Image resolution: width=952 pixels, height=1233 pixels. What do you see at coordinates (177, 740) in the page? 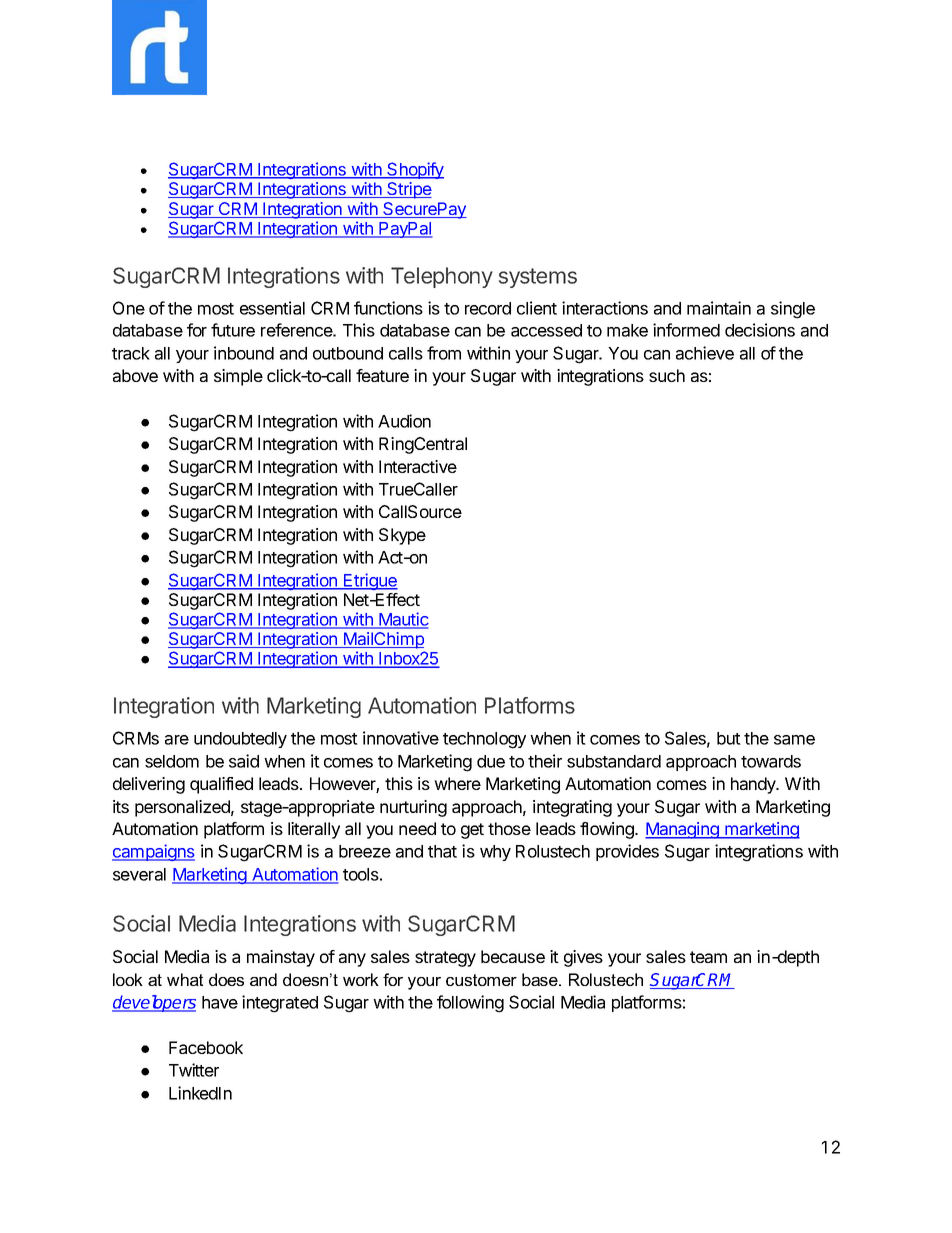
I see `are` at bounding box center [177, 740].
